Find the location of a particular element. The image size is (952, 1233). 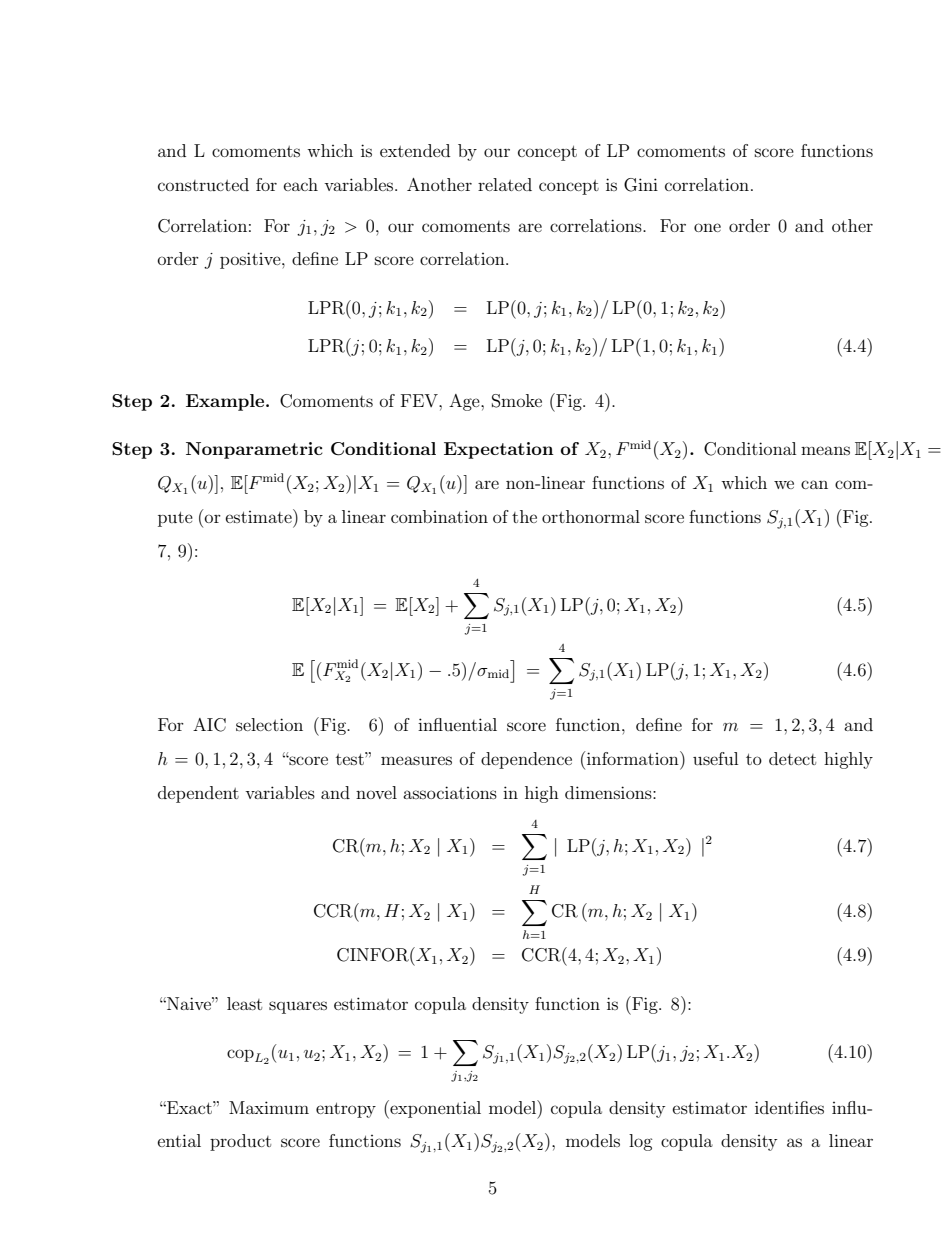

Maximum is located at coordinates (269, 1107).
